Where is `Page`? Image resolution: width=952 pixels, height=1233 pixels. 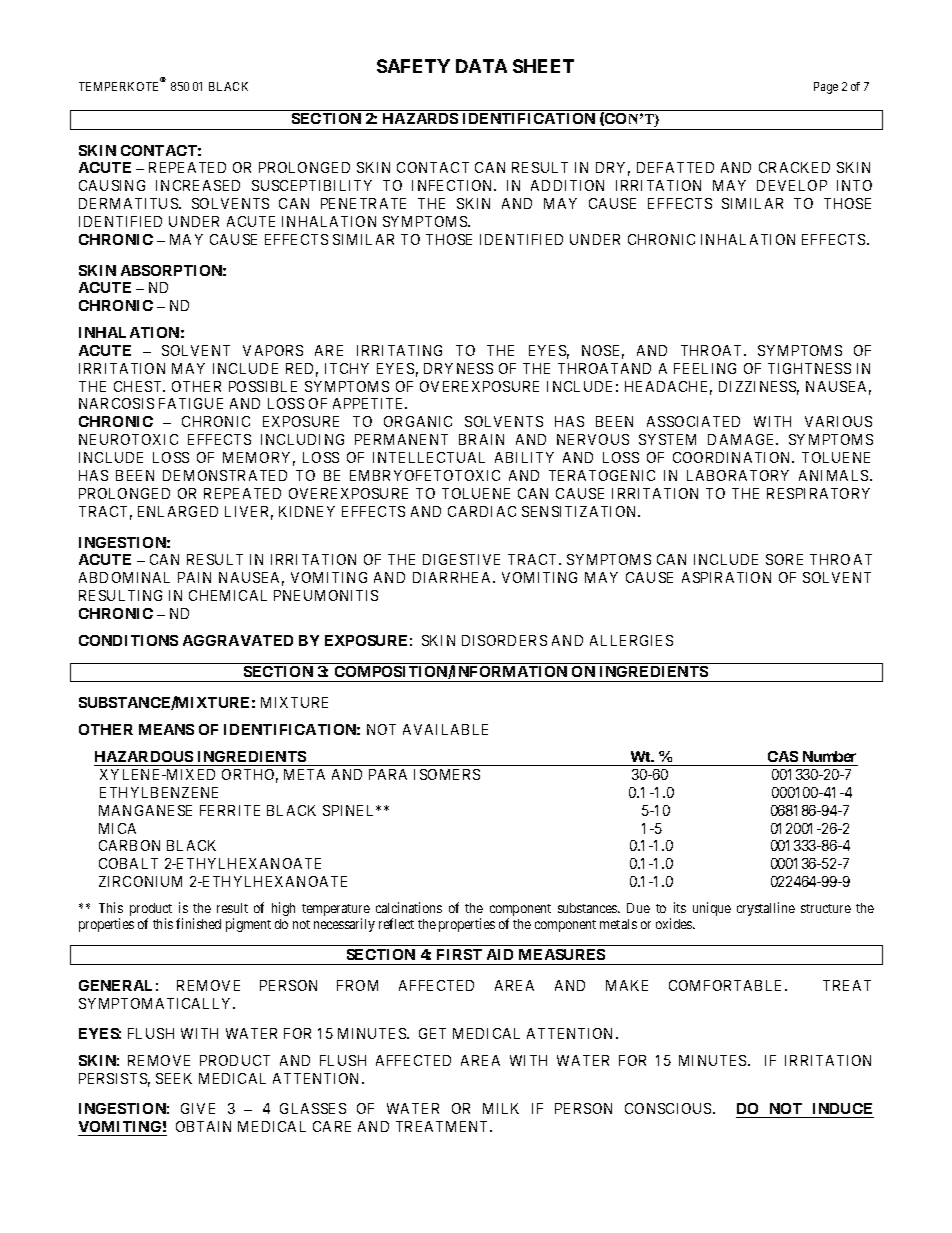
Page is located at coordinates (826, 88).
